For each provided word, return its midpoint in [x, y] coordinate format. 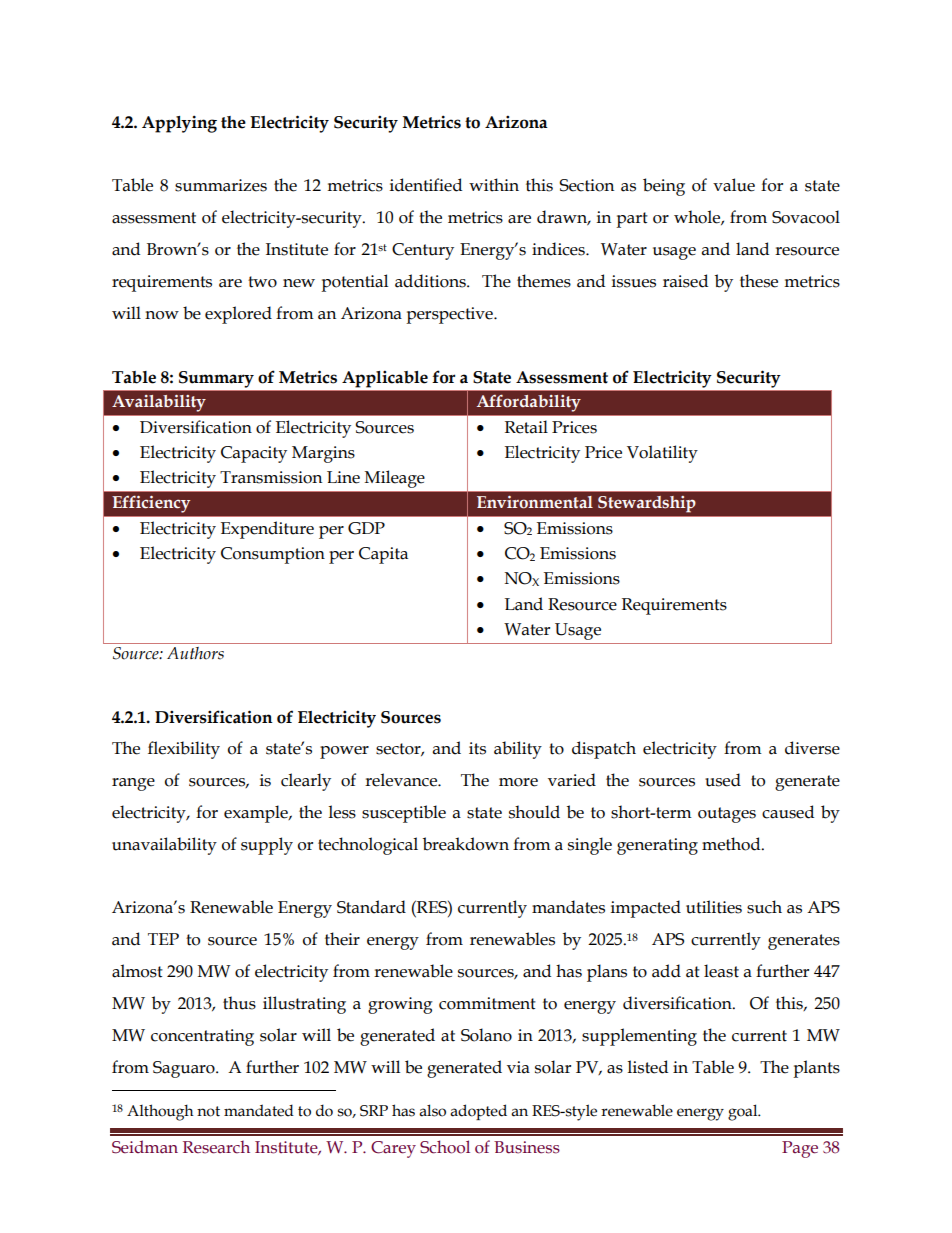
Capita [383, 555]
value [734, 185]
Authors [195, 653]
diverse [812, 748]
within [494, 185]
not [208, 1111]
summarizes [221, 185]
